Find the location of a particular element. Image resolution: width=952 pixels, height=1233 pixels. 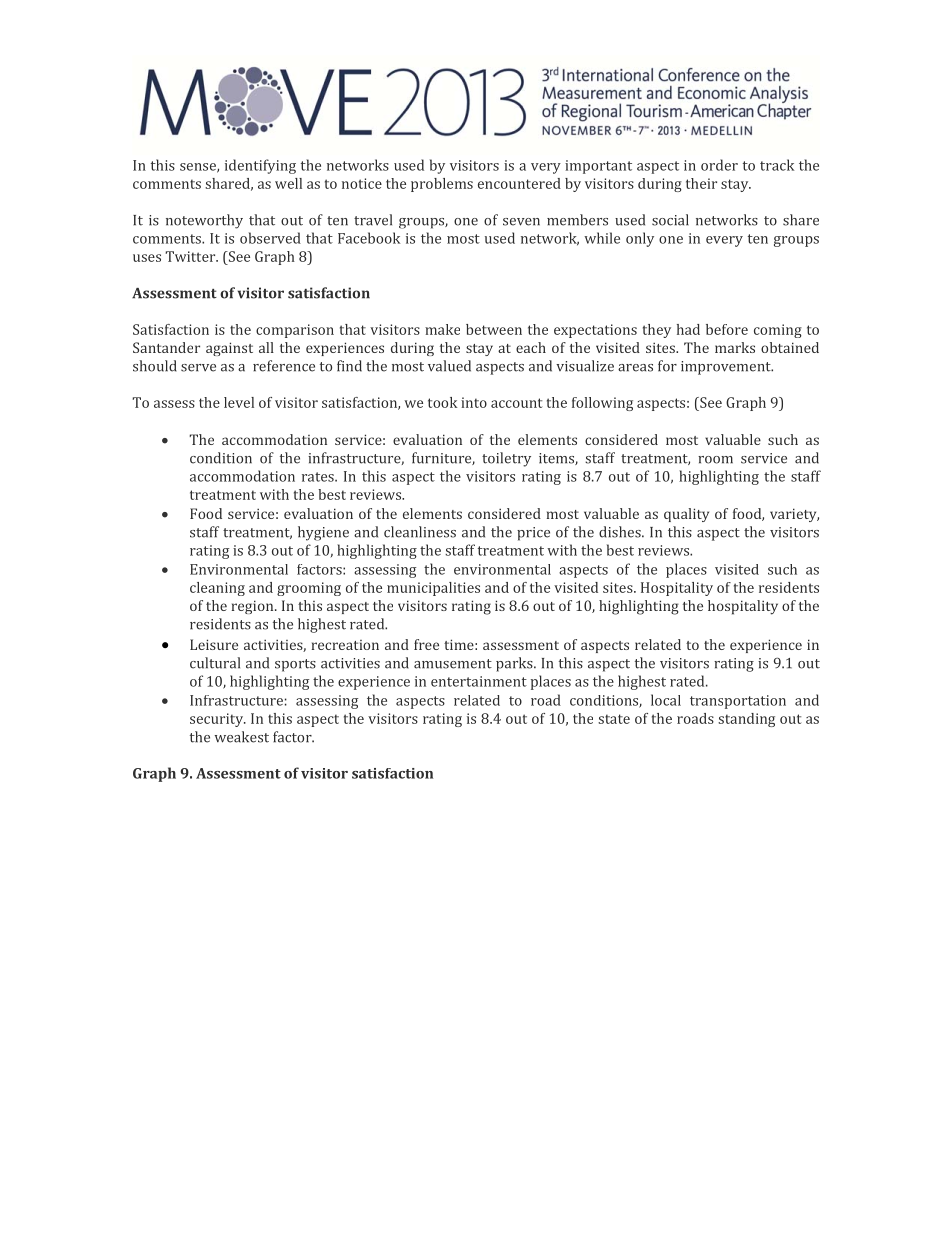

their is located at coordinates (701, 183).
